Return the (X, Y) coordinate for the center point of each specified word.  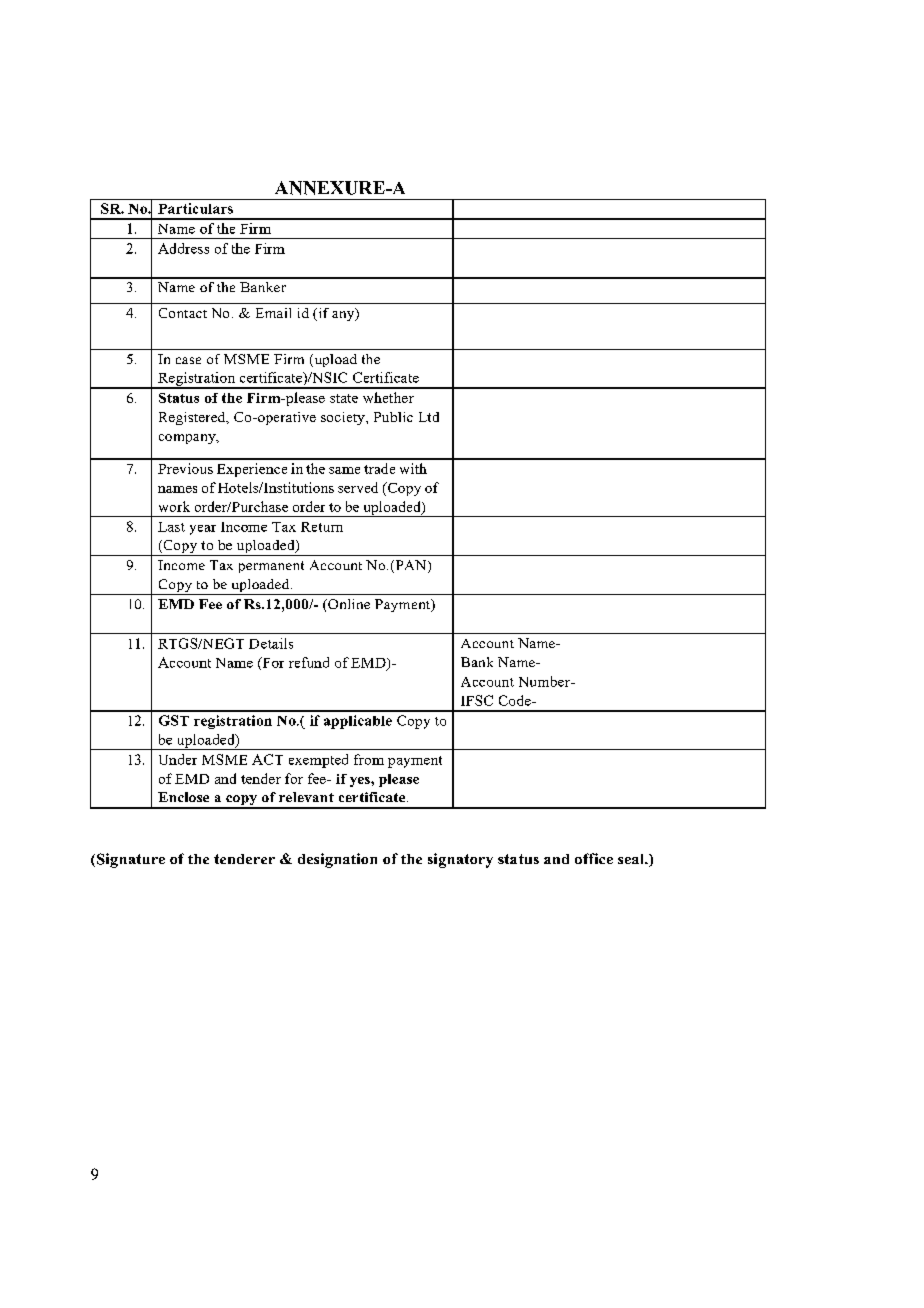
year (203, 530)
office (594, 858)
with (413, 468)
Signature (129, 860)
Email (273, 313)
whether (388, 397)
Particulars (195, 208)
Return (322, 527)
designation (337, 860)
